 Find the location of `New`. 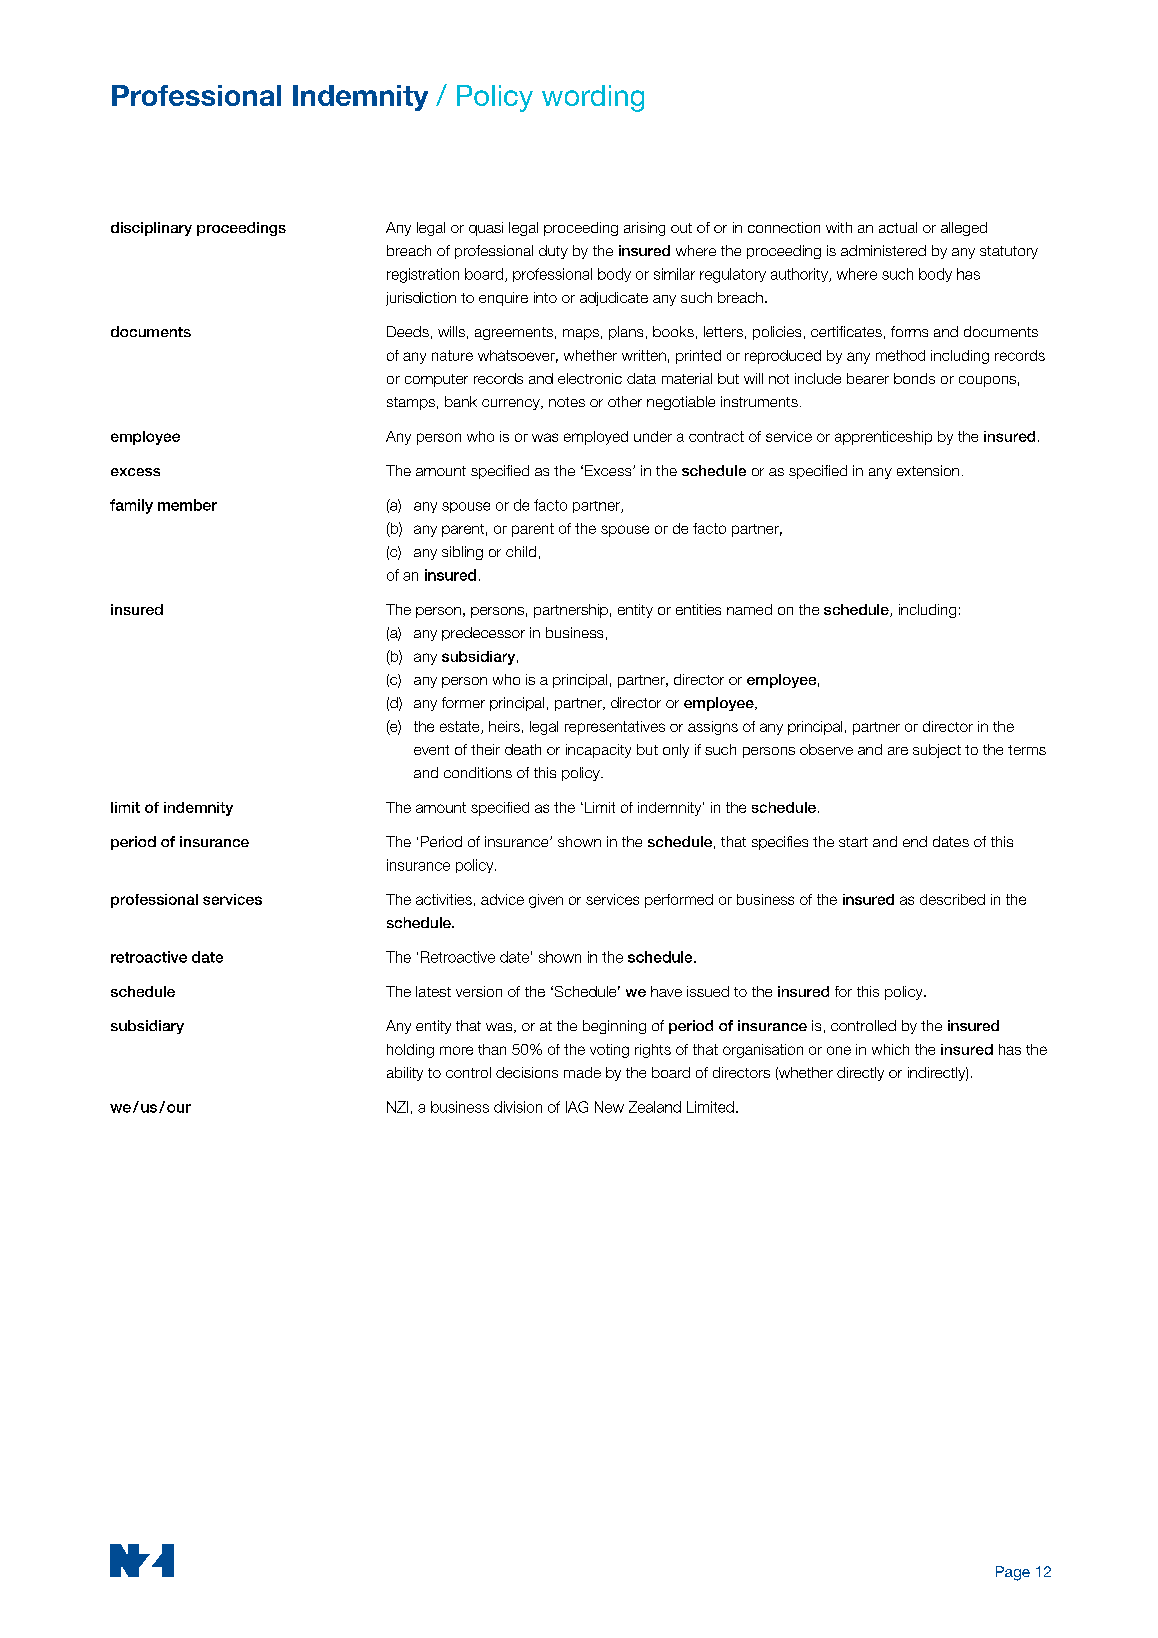

New is located at coordinates (609, 1107).
